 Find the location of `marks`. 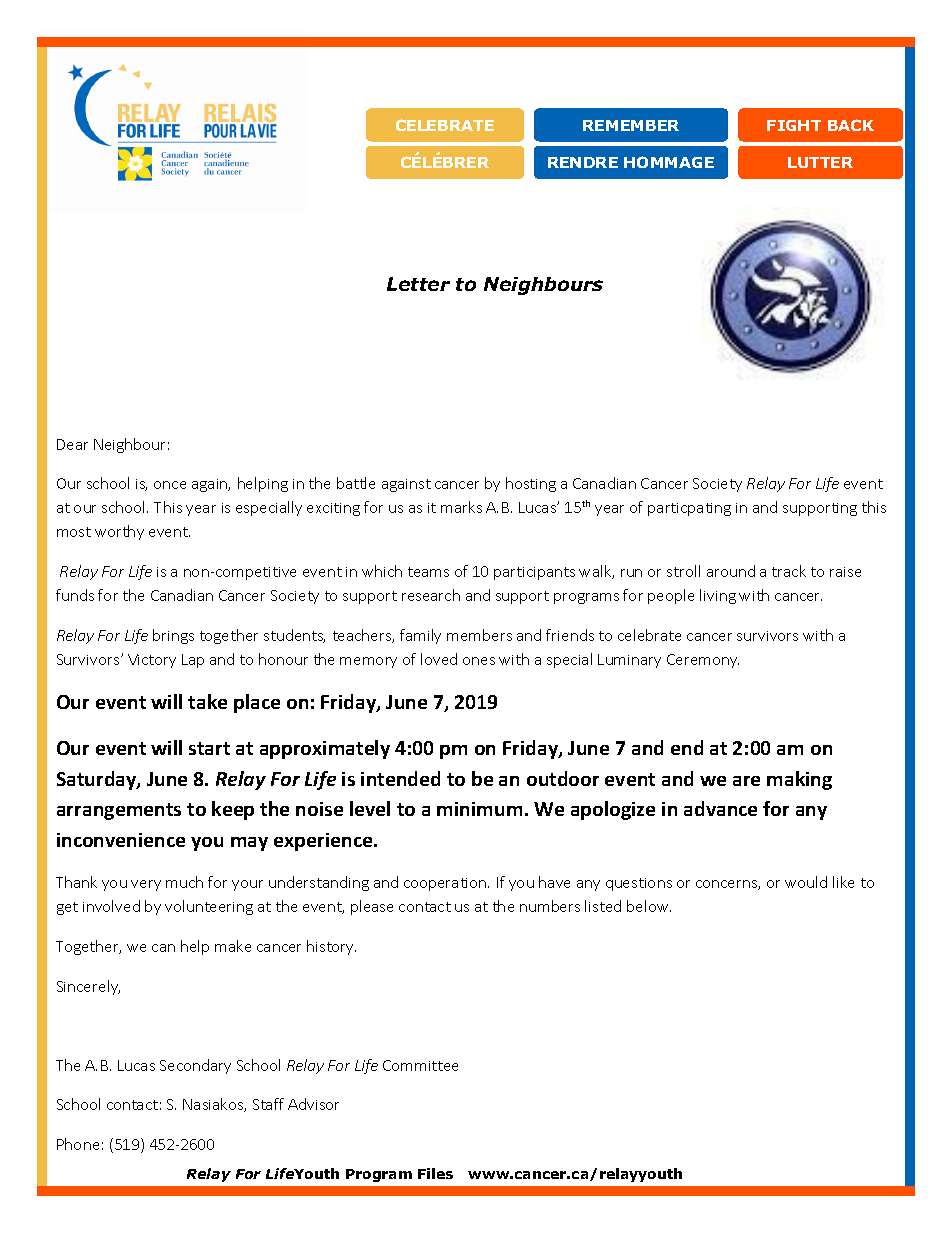

marks is located at coordinates (461, 507).
